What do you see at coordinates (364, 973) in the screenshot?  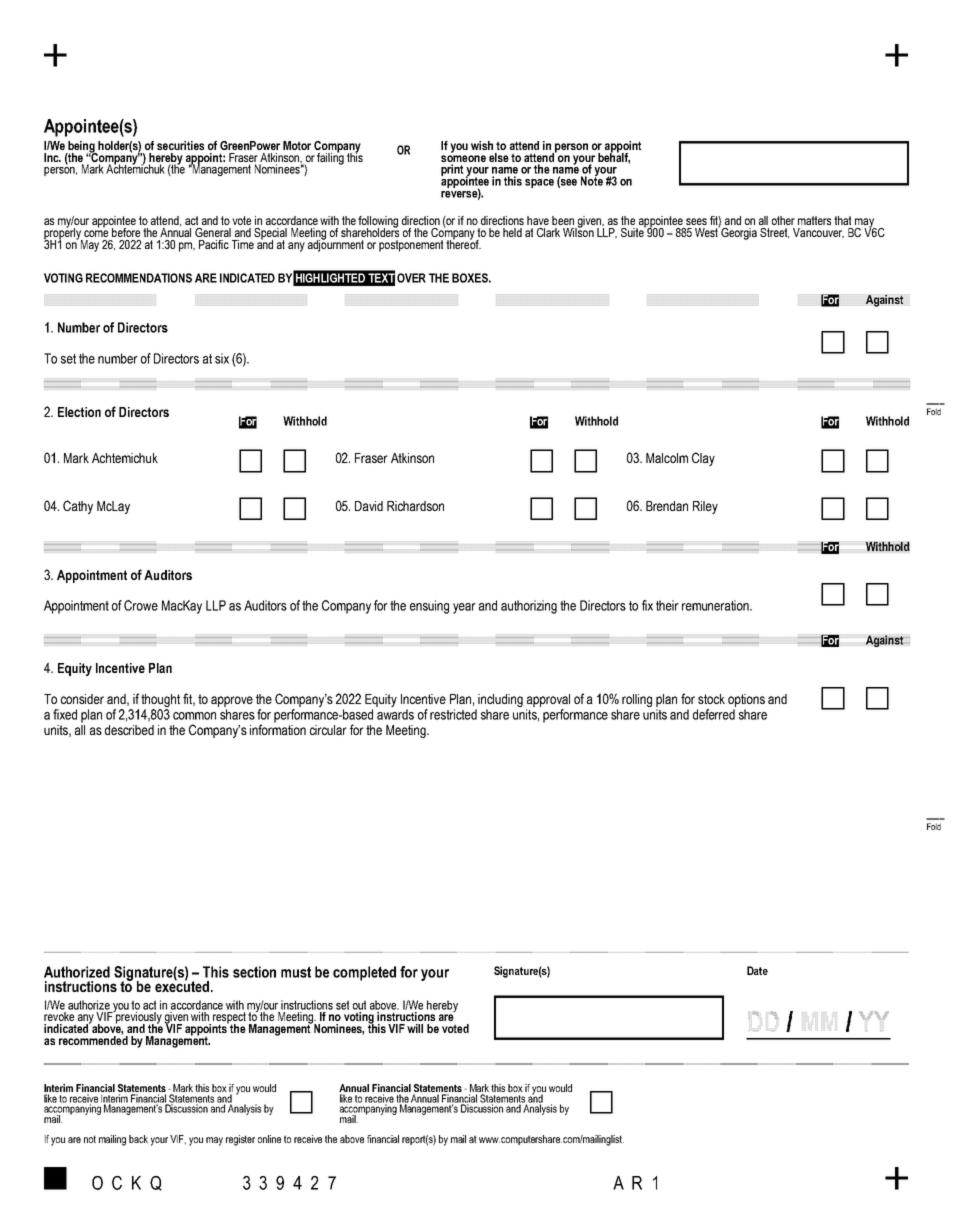 I see `completed` at bounding box center [364, 973].
